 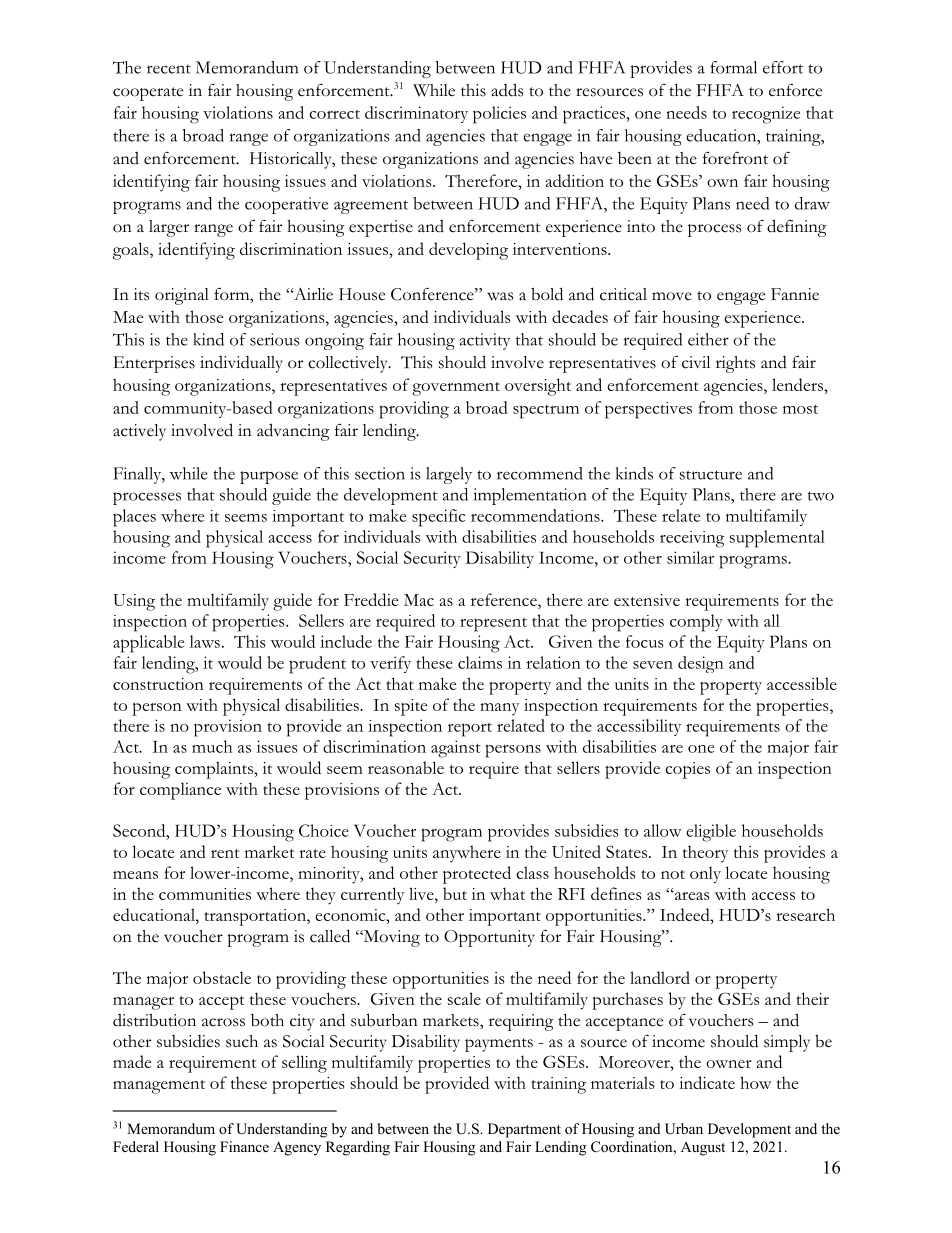 I want to click on how, so click(x=756, y=1082).
